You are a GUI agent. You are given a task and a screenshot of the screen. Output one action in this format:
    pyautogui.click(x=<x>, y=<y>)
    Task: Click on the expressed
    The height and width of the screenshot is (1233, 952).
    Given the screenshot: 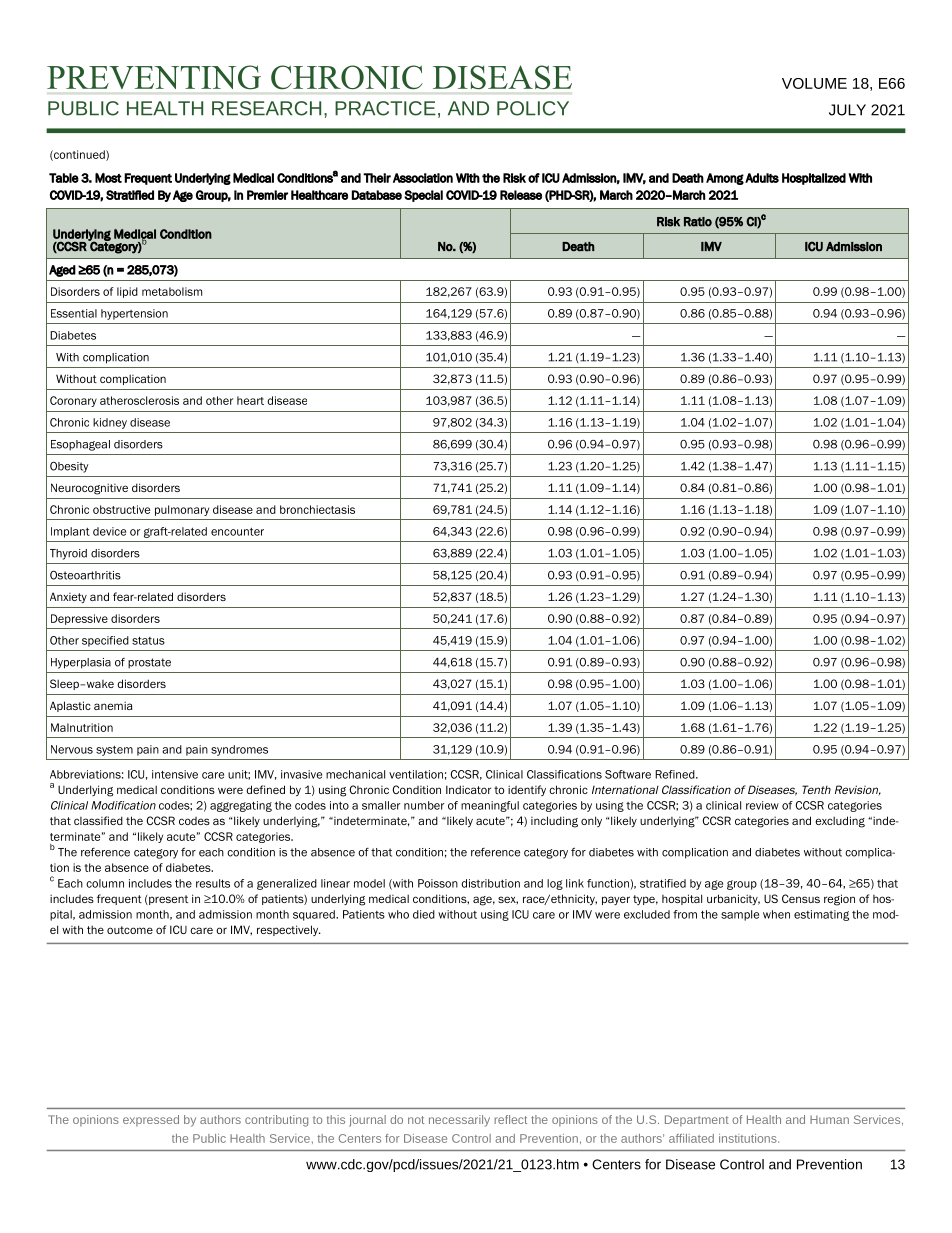 What is the action you would take?
    pyautogui.click(x=151, y=1120)
